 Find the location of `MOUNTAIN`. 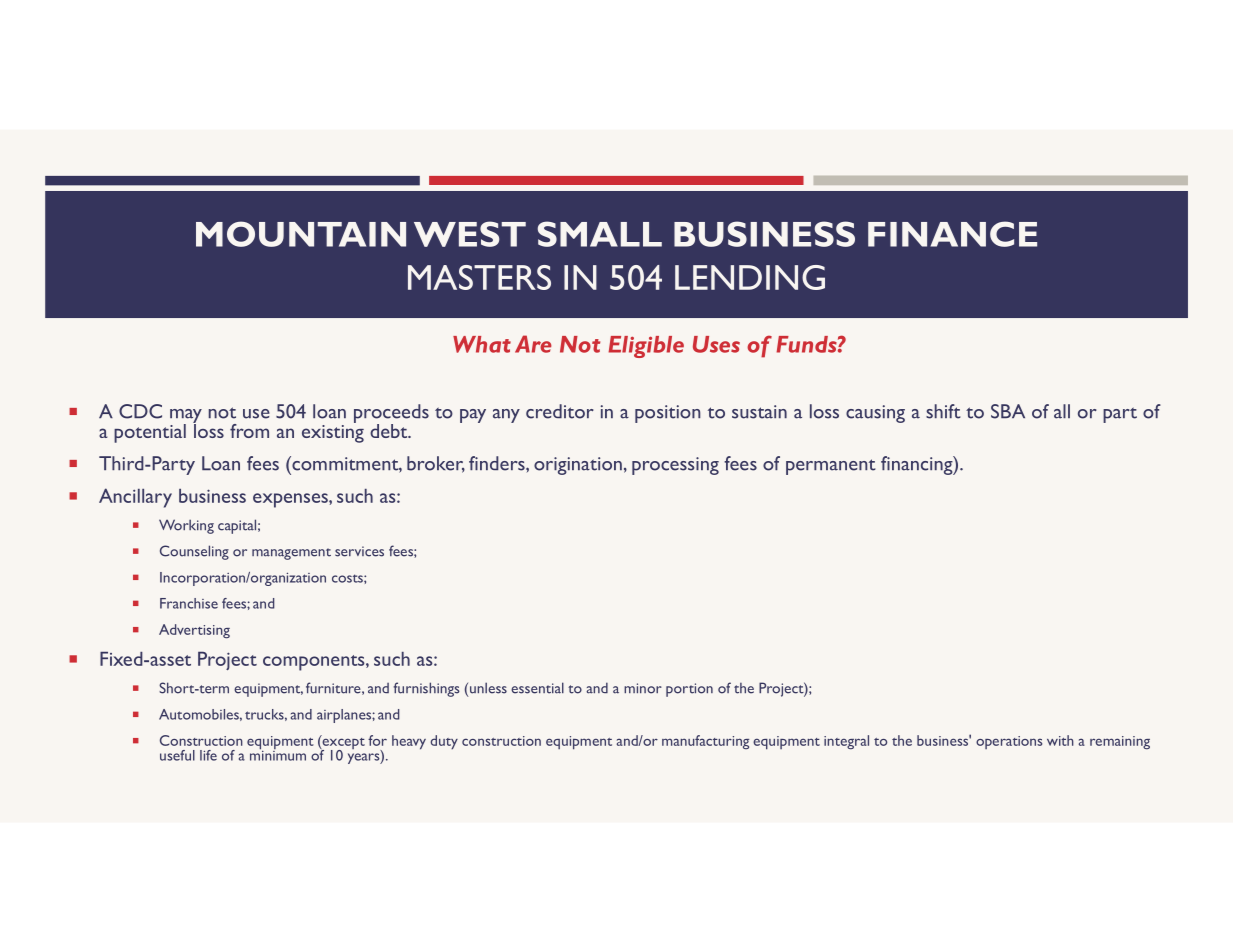

MOUNTAIN is located at coordinates (301, 234).
